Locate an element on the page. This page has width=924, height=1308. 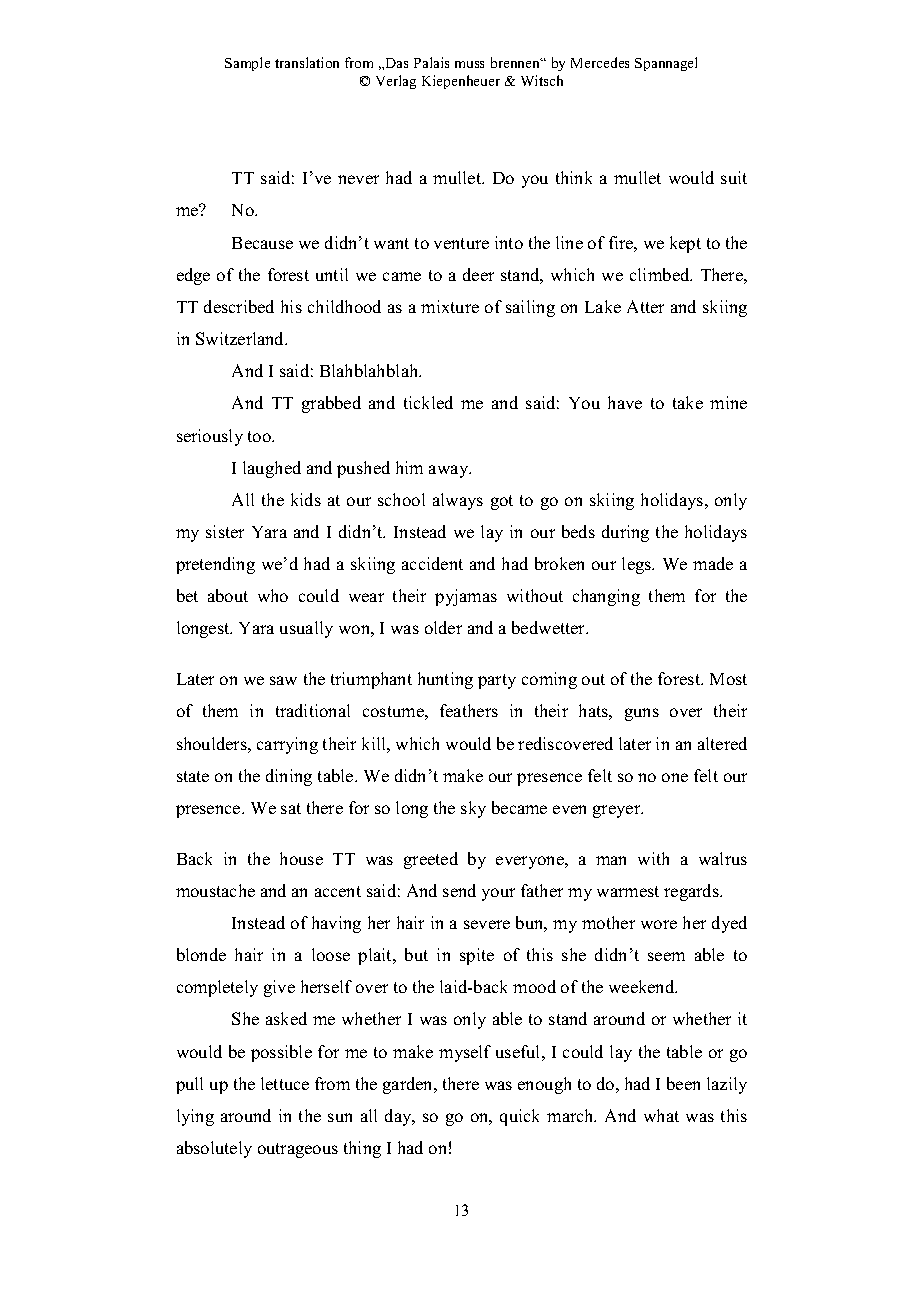
legs is located at coordinates (638, 565).
